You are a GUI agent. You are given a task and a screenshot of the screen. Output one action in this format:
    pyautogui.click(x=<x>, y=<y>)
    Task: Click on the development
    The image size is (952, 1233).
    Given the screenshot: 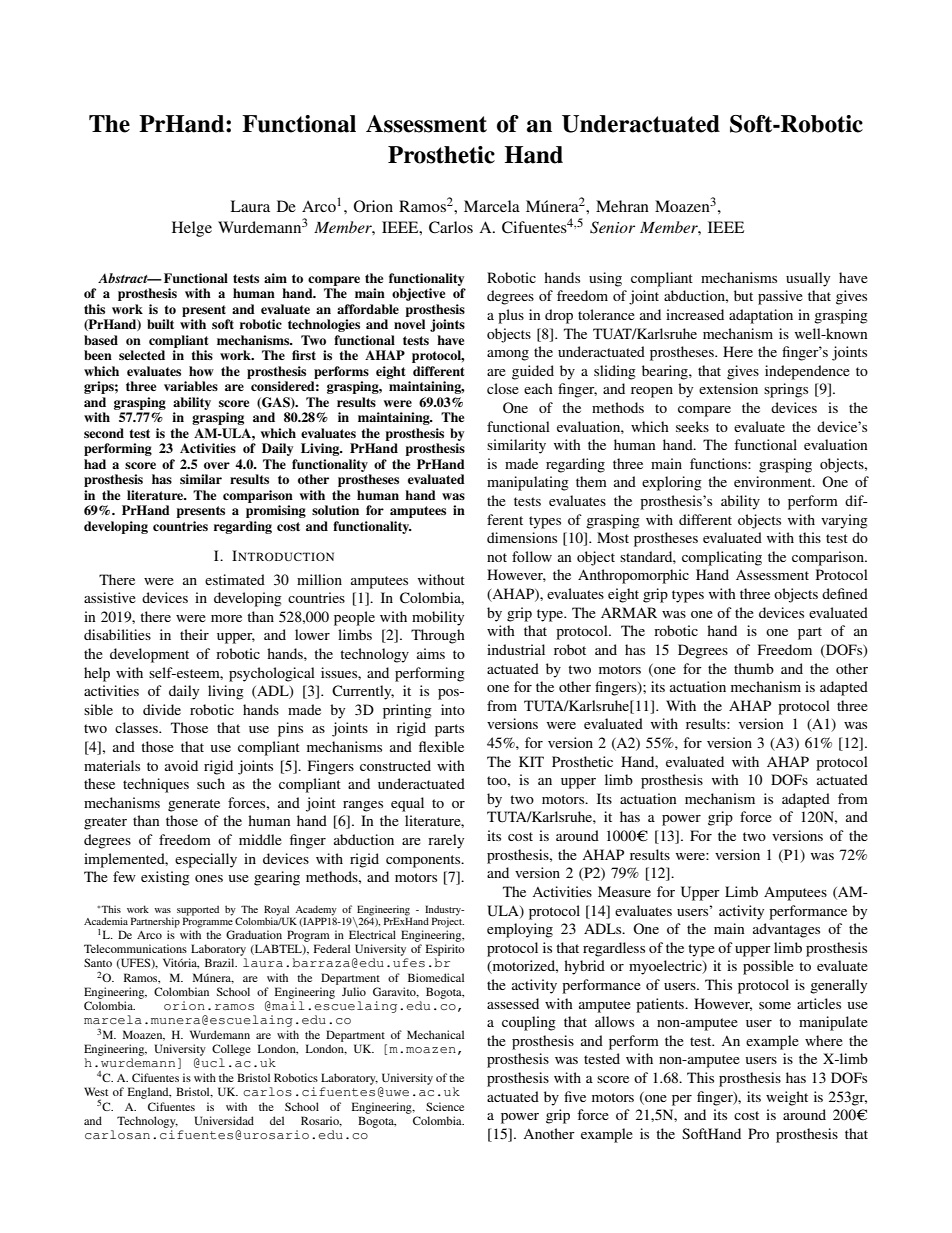 What is the action you would take?
    pyautogui.click(x=149, y=655)
